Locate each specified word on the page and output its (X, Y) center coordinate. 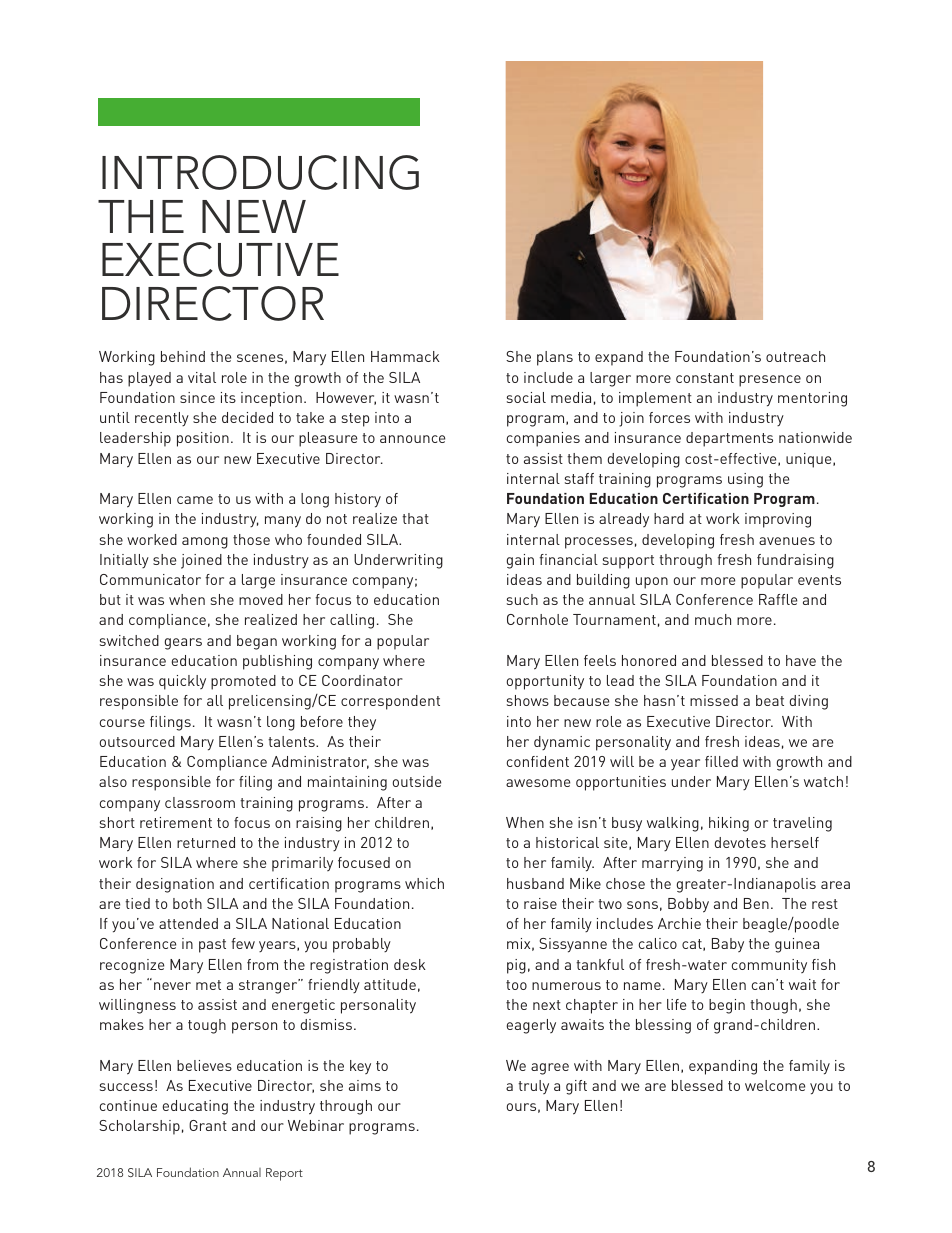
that (415, 518)
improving (778, 520)
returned (206, 842)
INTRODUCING (260, 172)
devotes (740, 842)
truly (533, 1087)
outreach (795, 356)
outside (417, 781)
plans (555, 358)
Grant (208, 1125)
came (195, 500)
